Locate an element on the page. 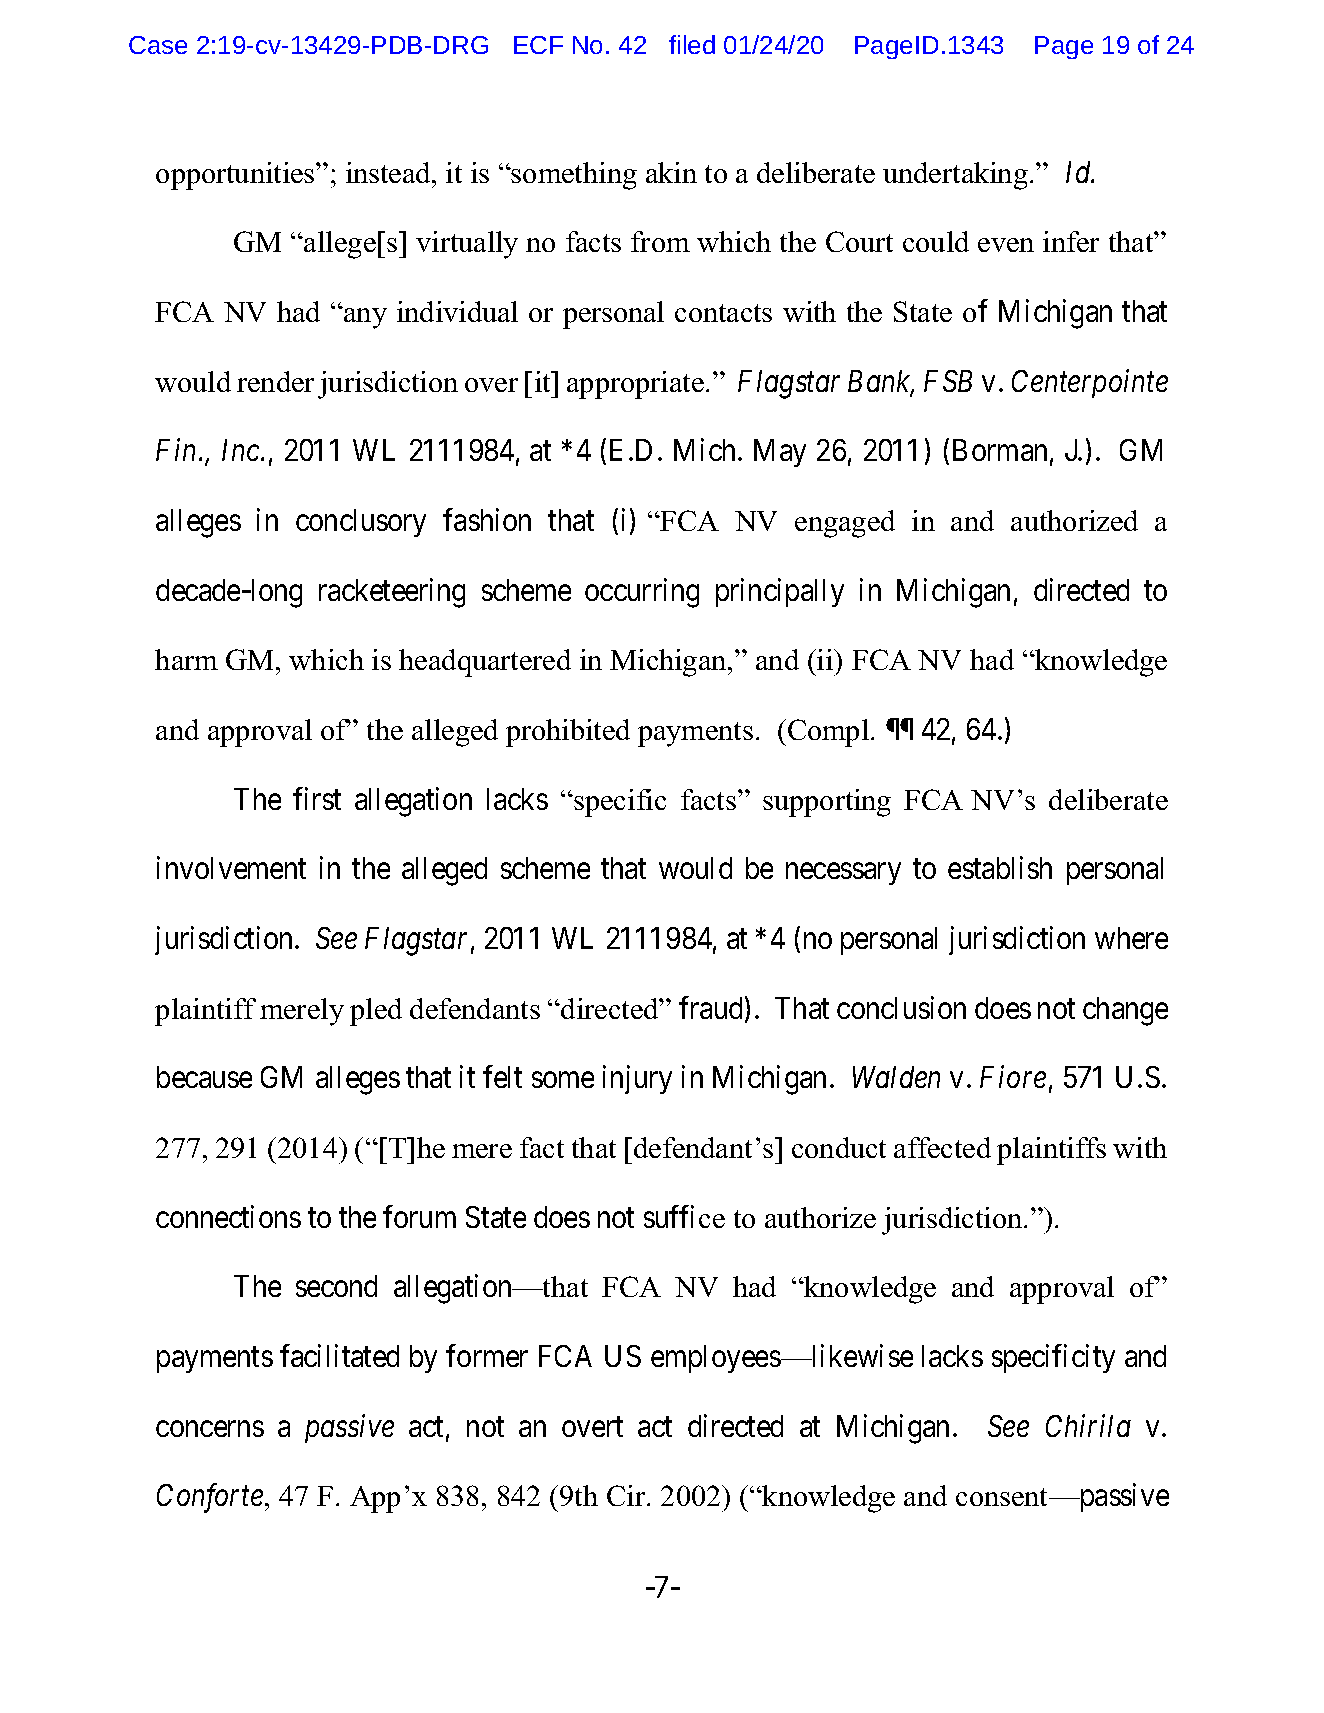 The image size is (1324, 1713). Case is located at coordinates (158, 45).
